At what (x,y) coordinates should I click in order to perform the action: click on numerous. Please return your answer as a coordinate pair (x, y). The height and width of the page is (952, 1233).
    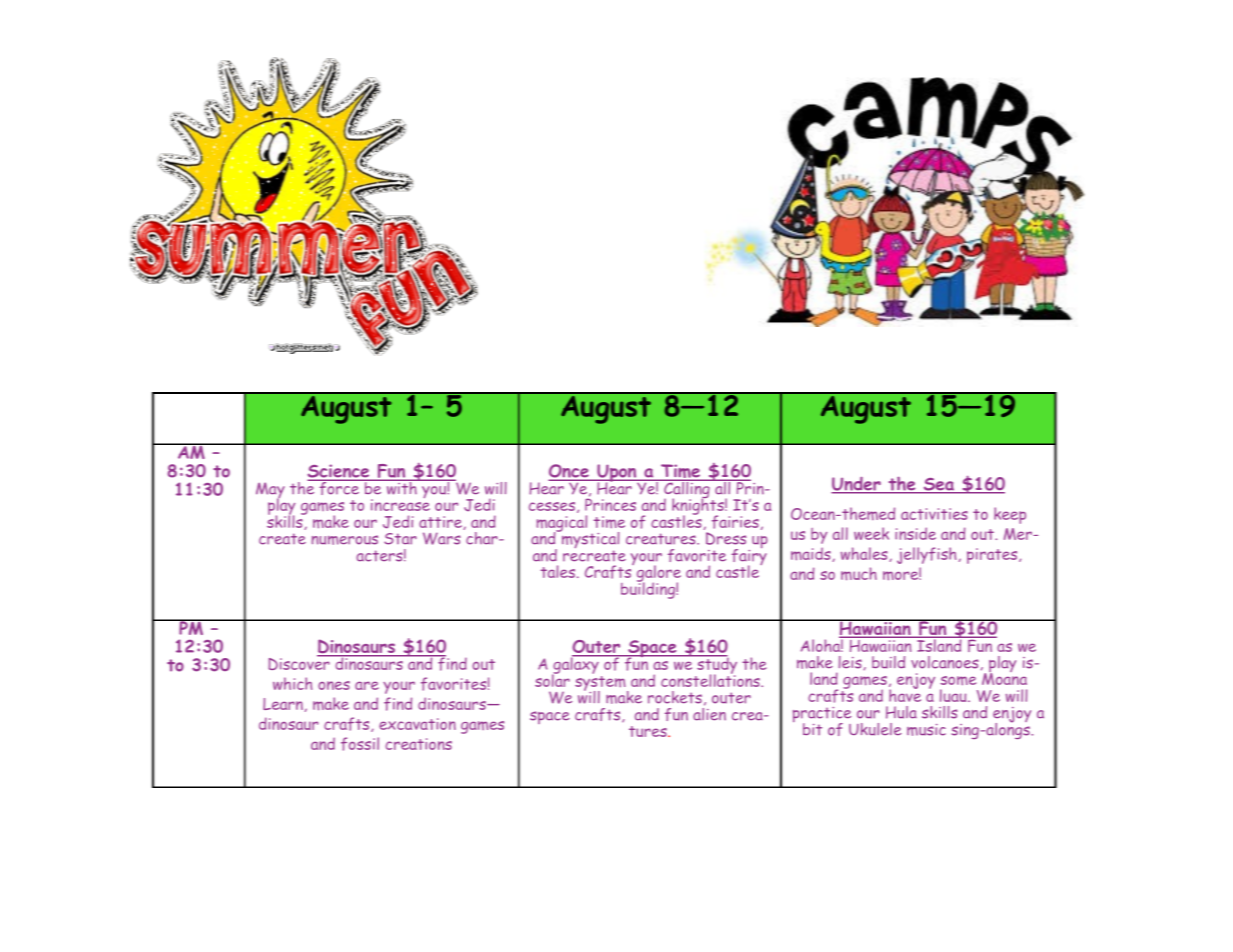
    Looking at the image, I should click on (345, 540).
